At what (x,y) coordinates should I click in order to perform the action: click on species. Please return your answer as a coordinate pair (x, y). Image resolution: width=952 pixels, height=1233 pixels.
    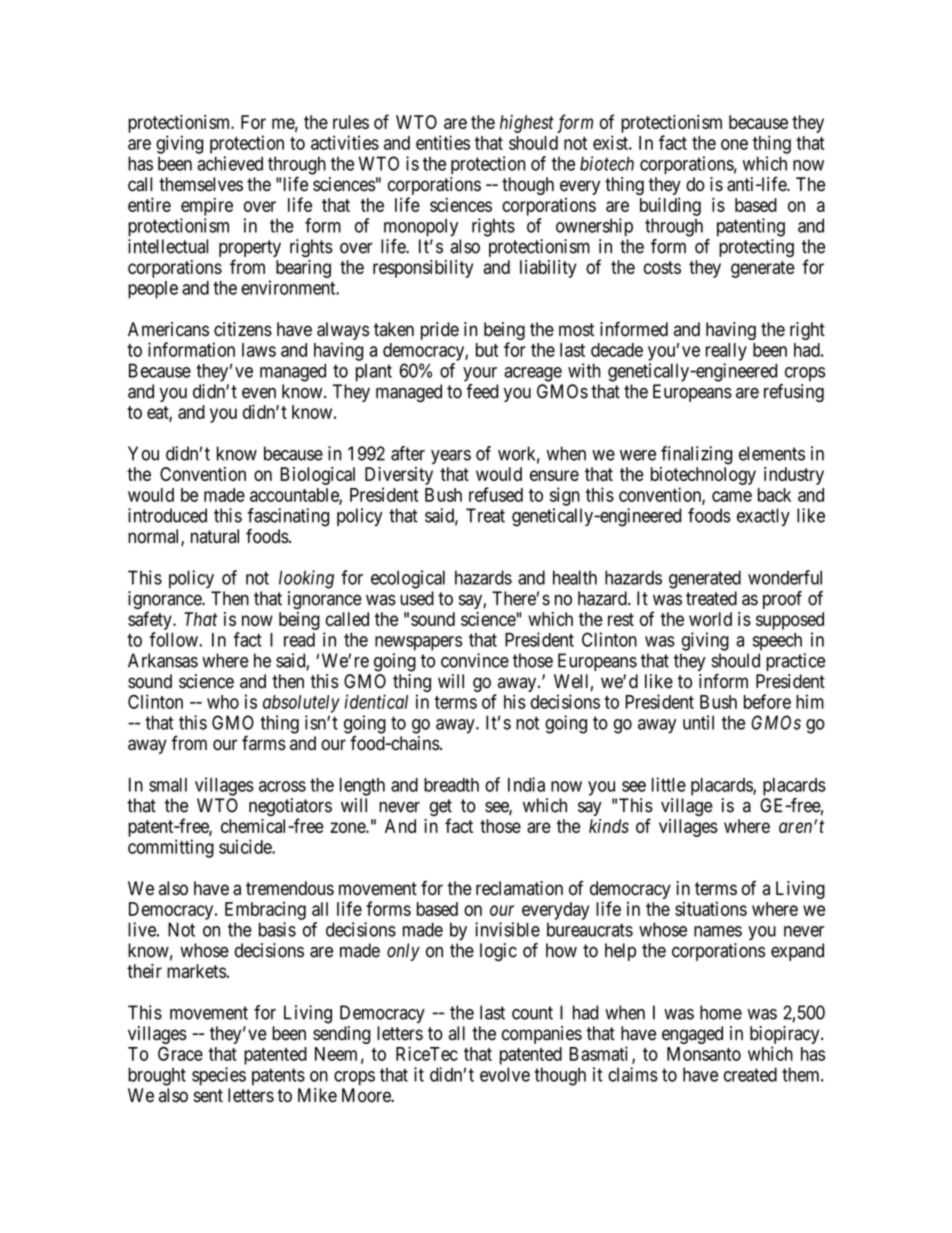
    Looking at the image, I should click on (219, 1076).
